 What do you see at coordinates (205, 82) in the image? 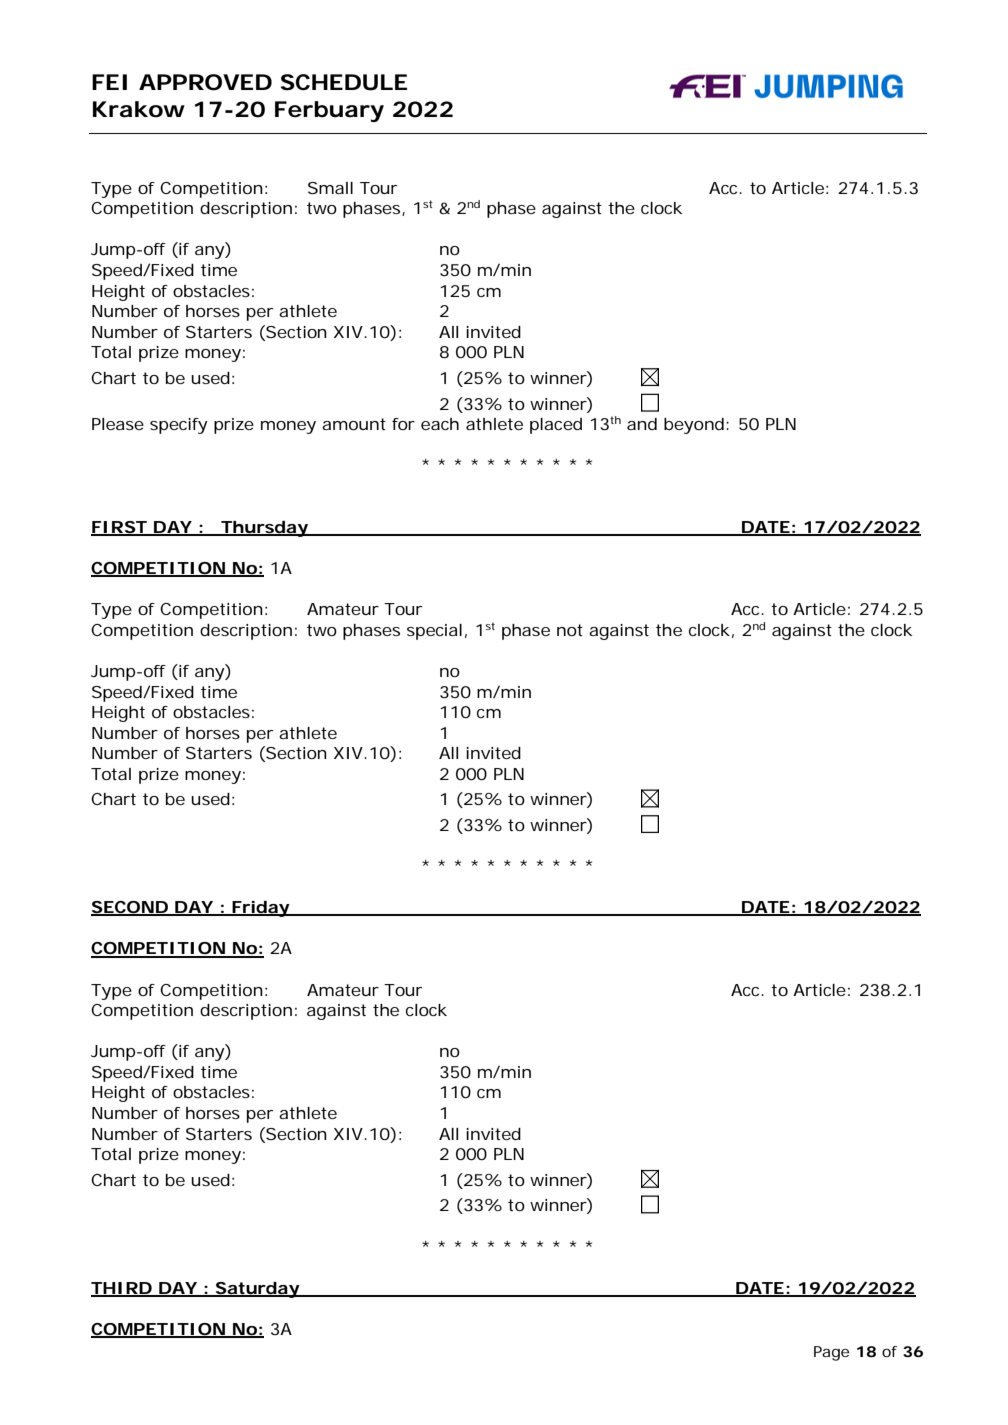
I see `APPROVED` at bounding box center [205, 82].
